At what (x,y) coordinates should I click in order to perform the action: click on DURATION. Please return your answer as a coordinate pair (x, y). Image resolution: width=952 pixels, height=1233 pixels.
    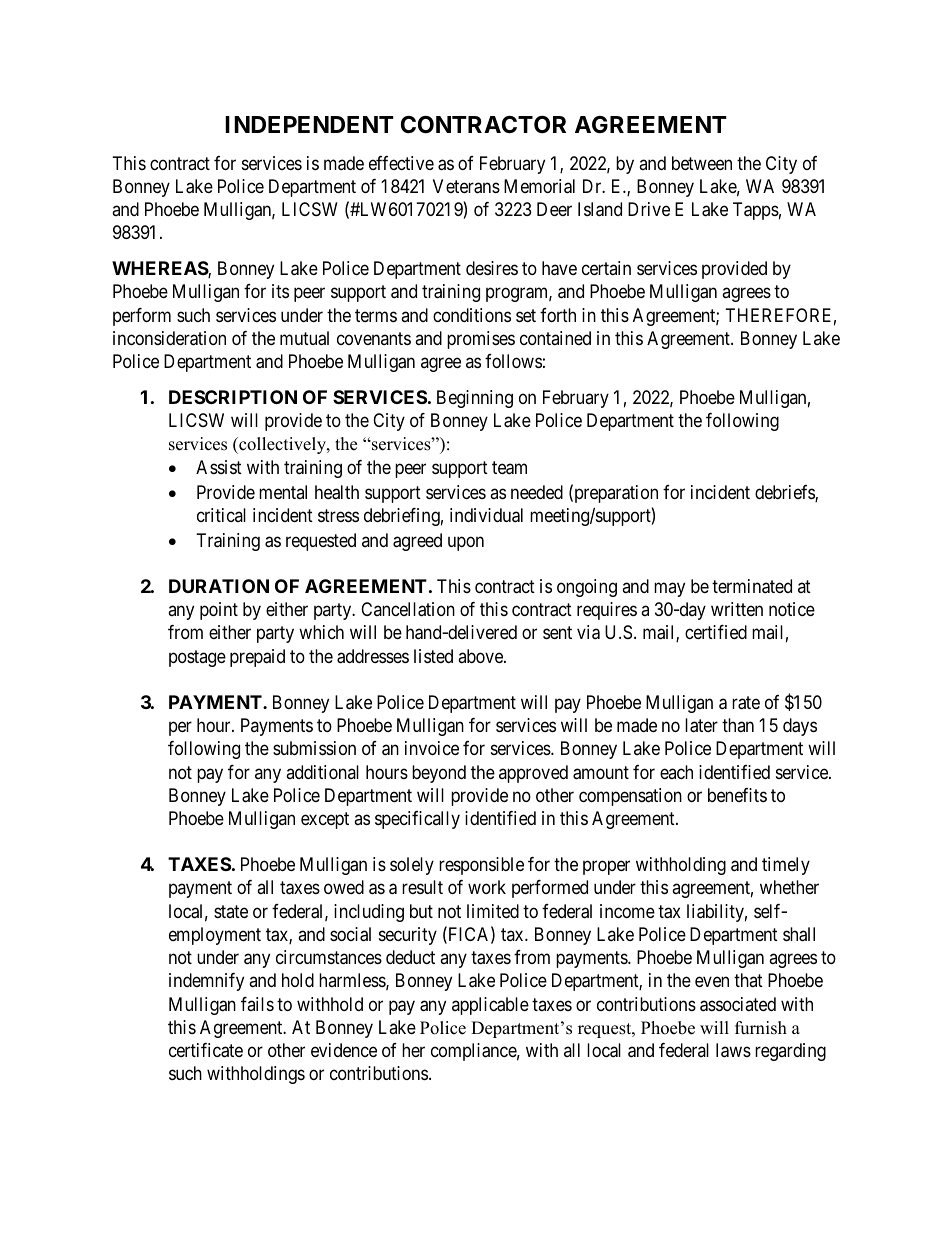
    Looking at the image, I should click on (219, 586).
